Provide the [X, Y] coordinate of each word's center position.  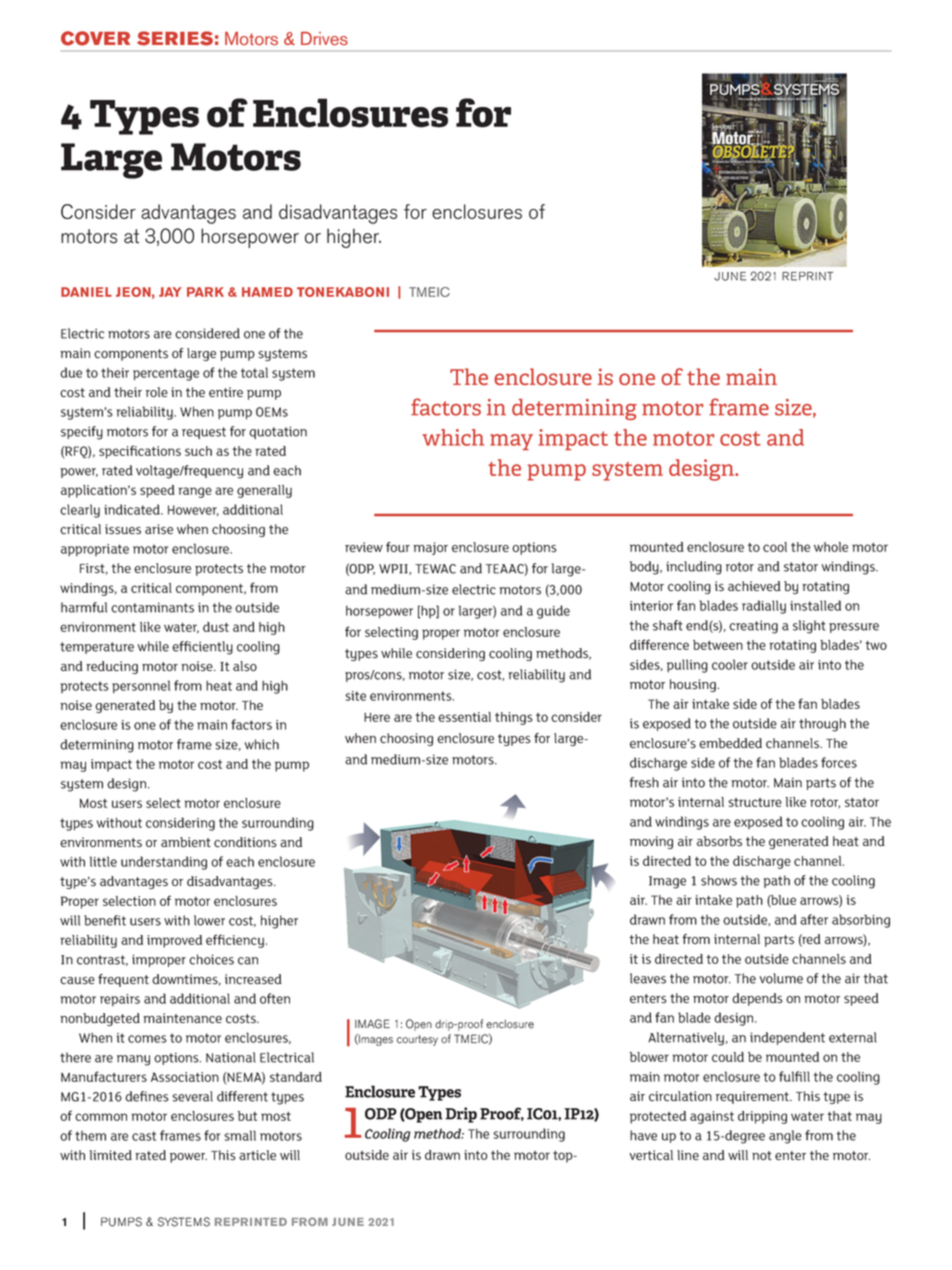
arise [159, 529]
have [643, 1135]
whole [831, 547]
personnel [141, 686]
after [814, 919]
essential [464, 717]
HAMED [267, 292]
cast [144, 1136]
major [430, 548]
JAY [170, 292]
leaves [648, 978]
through [822, 725]
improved [174, 941]
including [694, 568]
